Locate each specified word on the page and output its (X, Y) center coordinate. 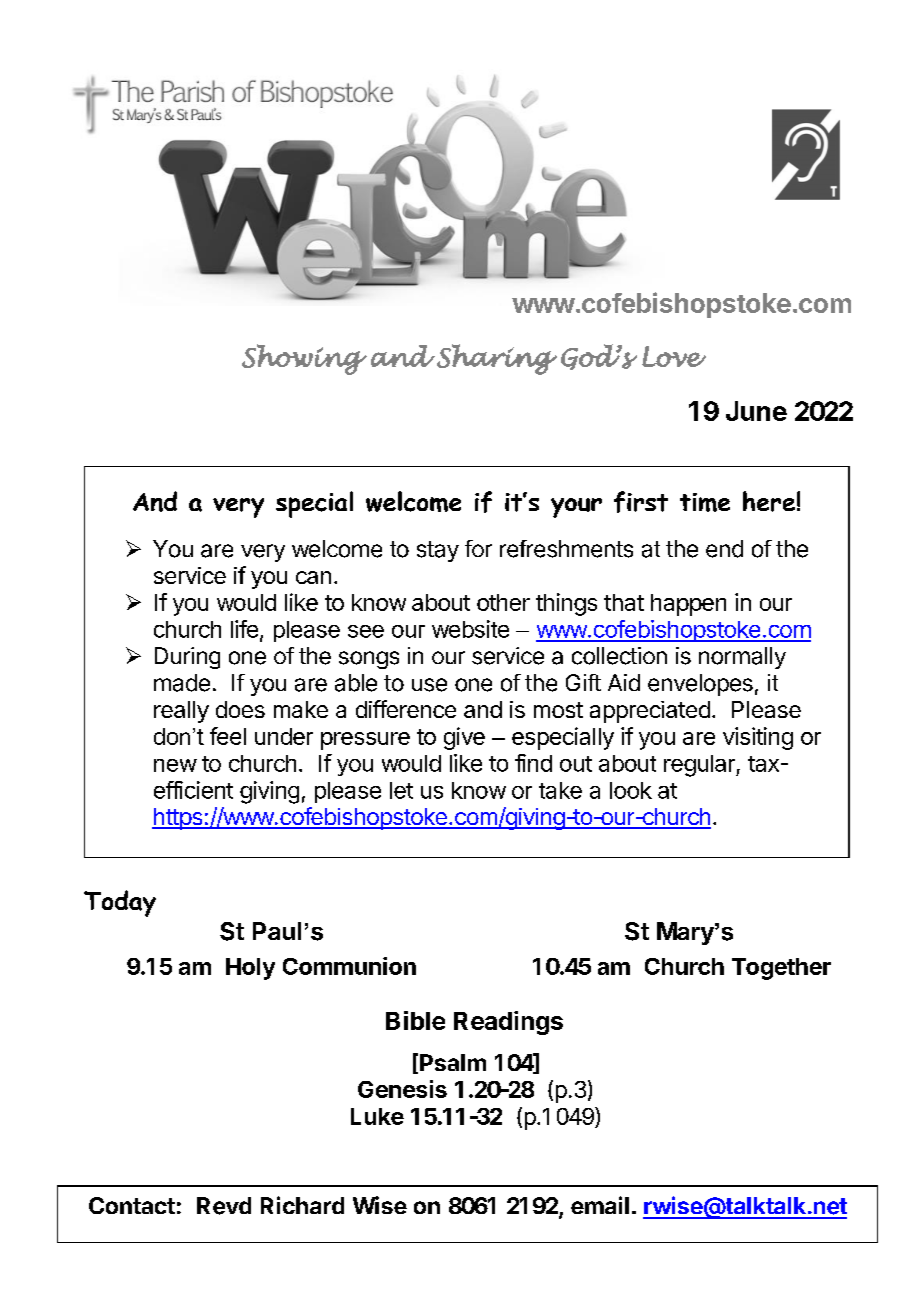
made (182, 683)
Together (781, 969)
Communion (349, 966)
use (429, 685)
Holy (250, 969)
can (313, 577)
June (756, 411)
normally (742, 658)
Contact (132, 1205)
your (576, 508)
